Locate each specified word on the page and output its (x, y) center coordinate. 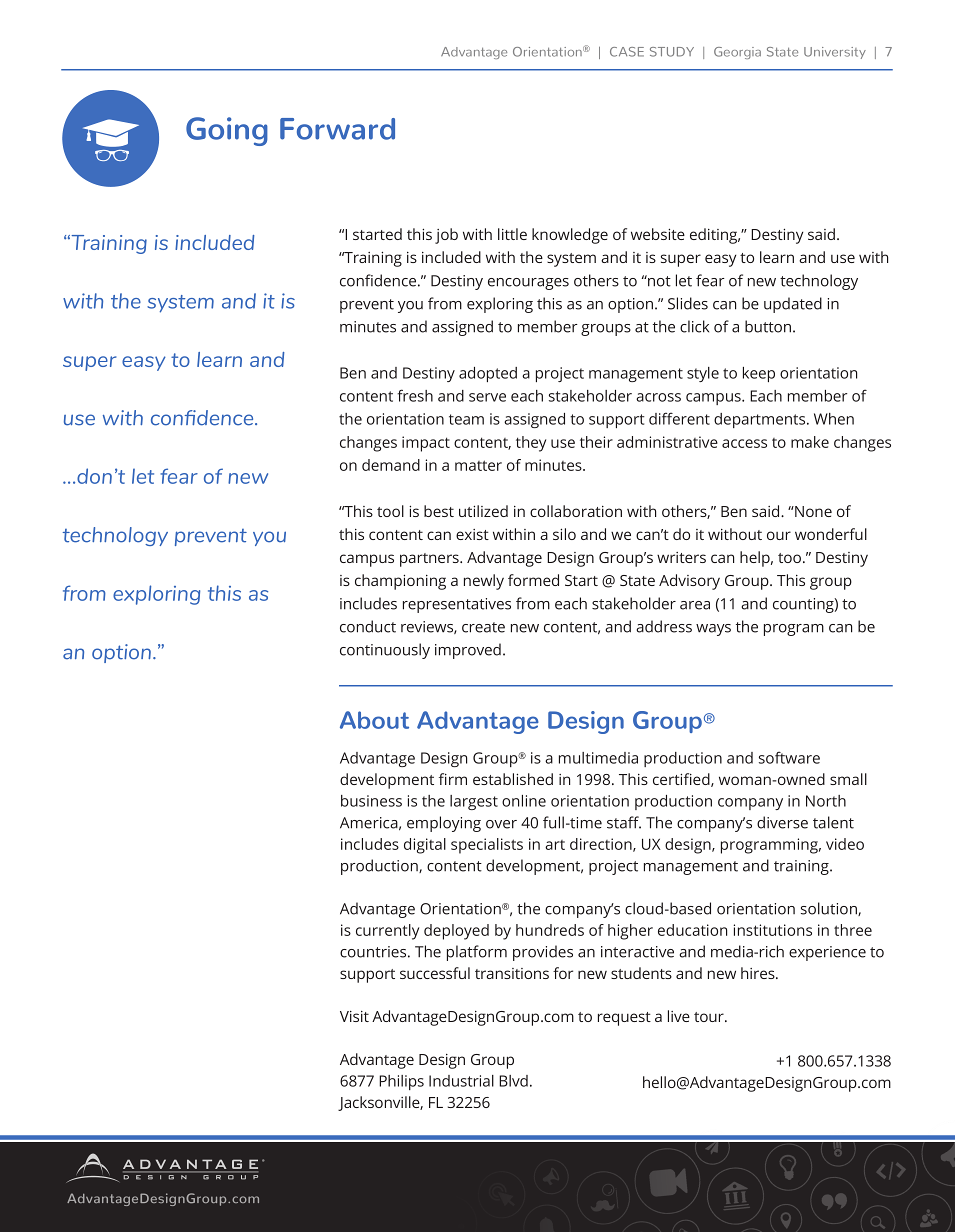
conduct (368, 626)
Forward (337, 129)
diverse (782, 822)
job (446, 236)
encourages (528, 284)
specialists (487, 846)
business (371, 801)
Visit (354, 1016)
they (531, 444)
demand (391, 465)
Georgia (737, 53)
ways (713, 630)
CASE (627, 52)
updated (793, 305)
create (483, 627)
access (744, 443)
